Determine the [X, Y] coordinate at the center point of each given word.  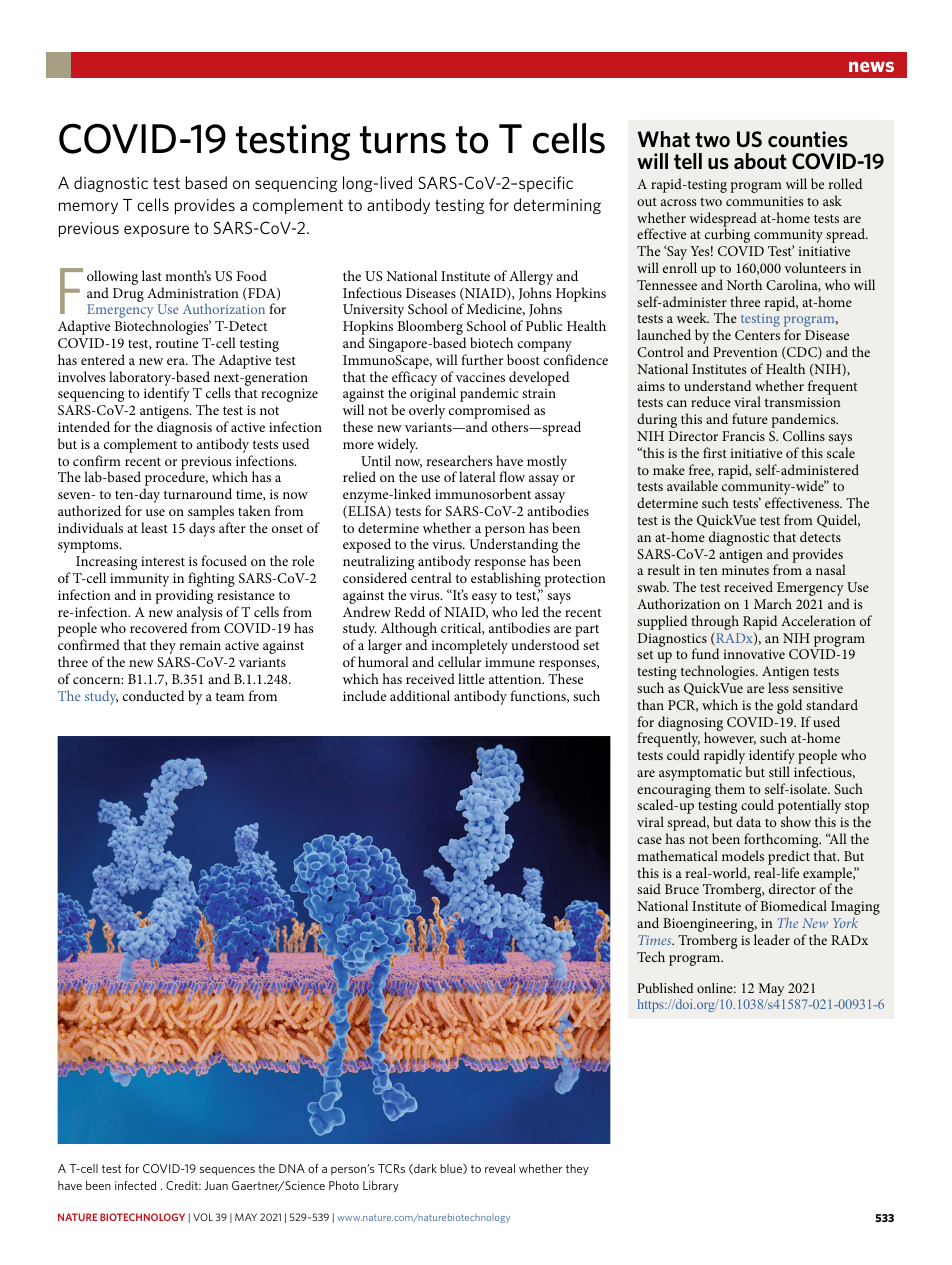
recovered [159, 627]
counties [808, 139]
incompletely [469, 648]
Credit [183, 1185]
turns [403, 140]
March [773, 603]
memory [88, 208]
